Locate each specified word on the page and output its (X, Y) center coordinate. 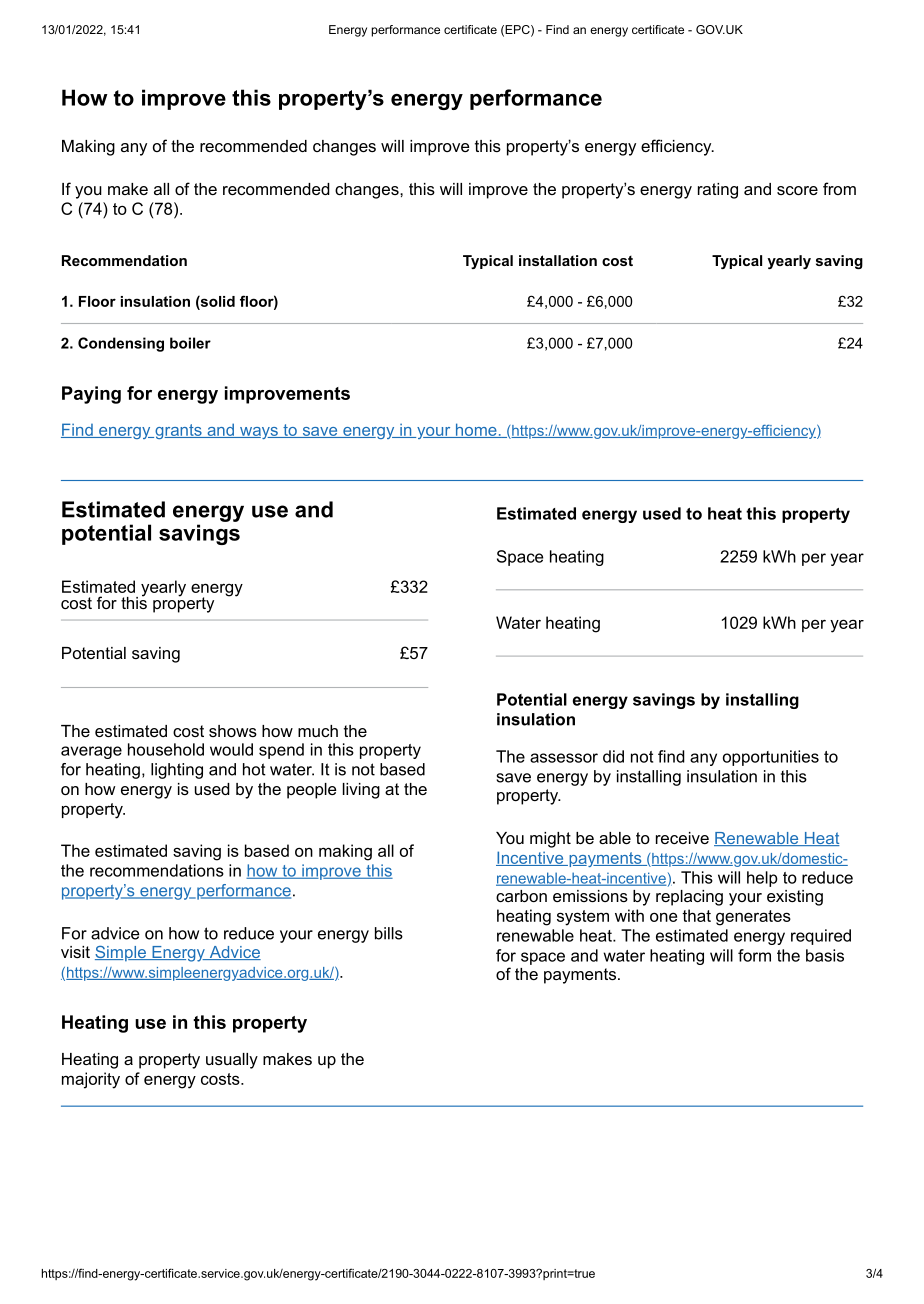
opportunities (771, 758)
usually (232, 1061)
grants (178, 431)
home (476, 430)
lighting (177, 771)
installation (558, 260)
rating (718, 191)
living (361, 791)
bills (389, 933)
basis (825, 955)
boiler (190, 343)
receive (682, 838)
